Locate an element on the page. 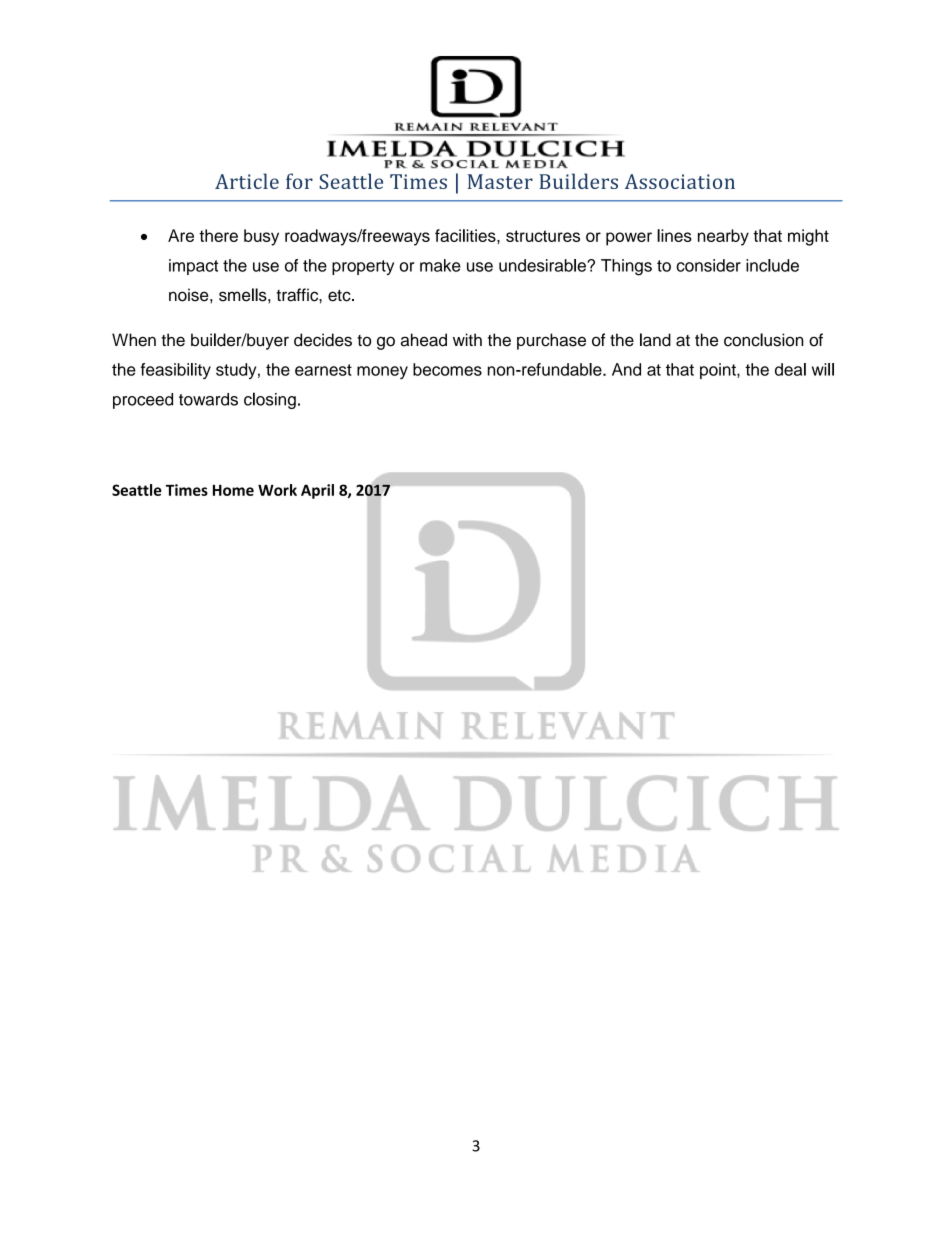 The image size is (952, 1233). Master is located at coordinates (500, 181).
